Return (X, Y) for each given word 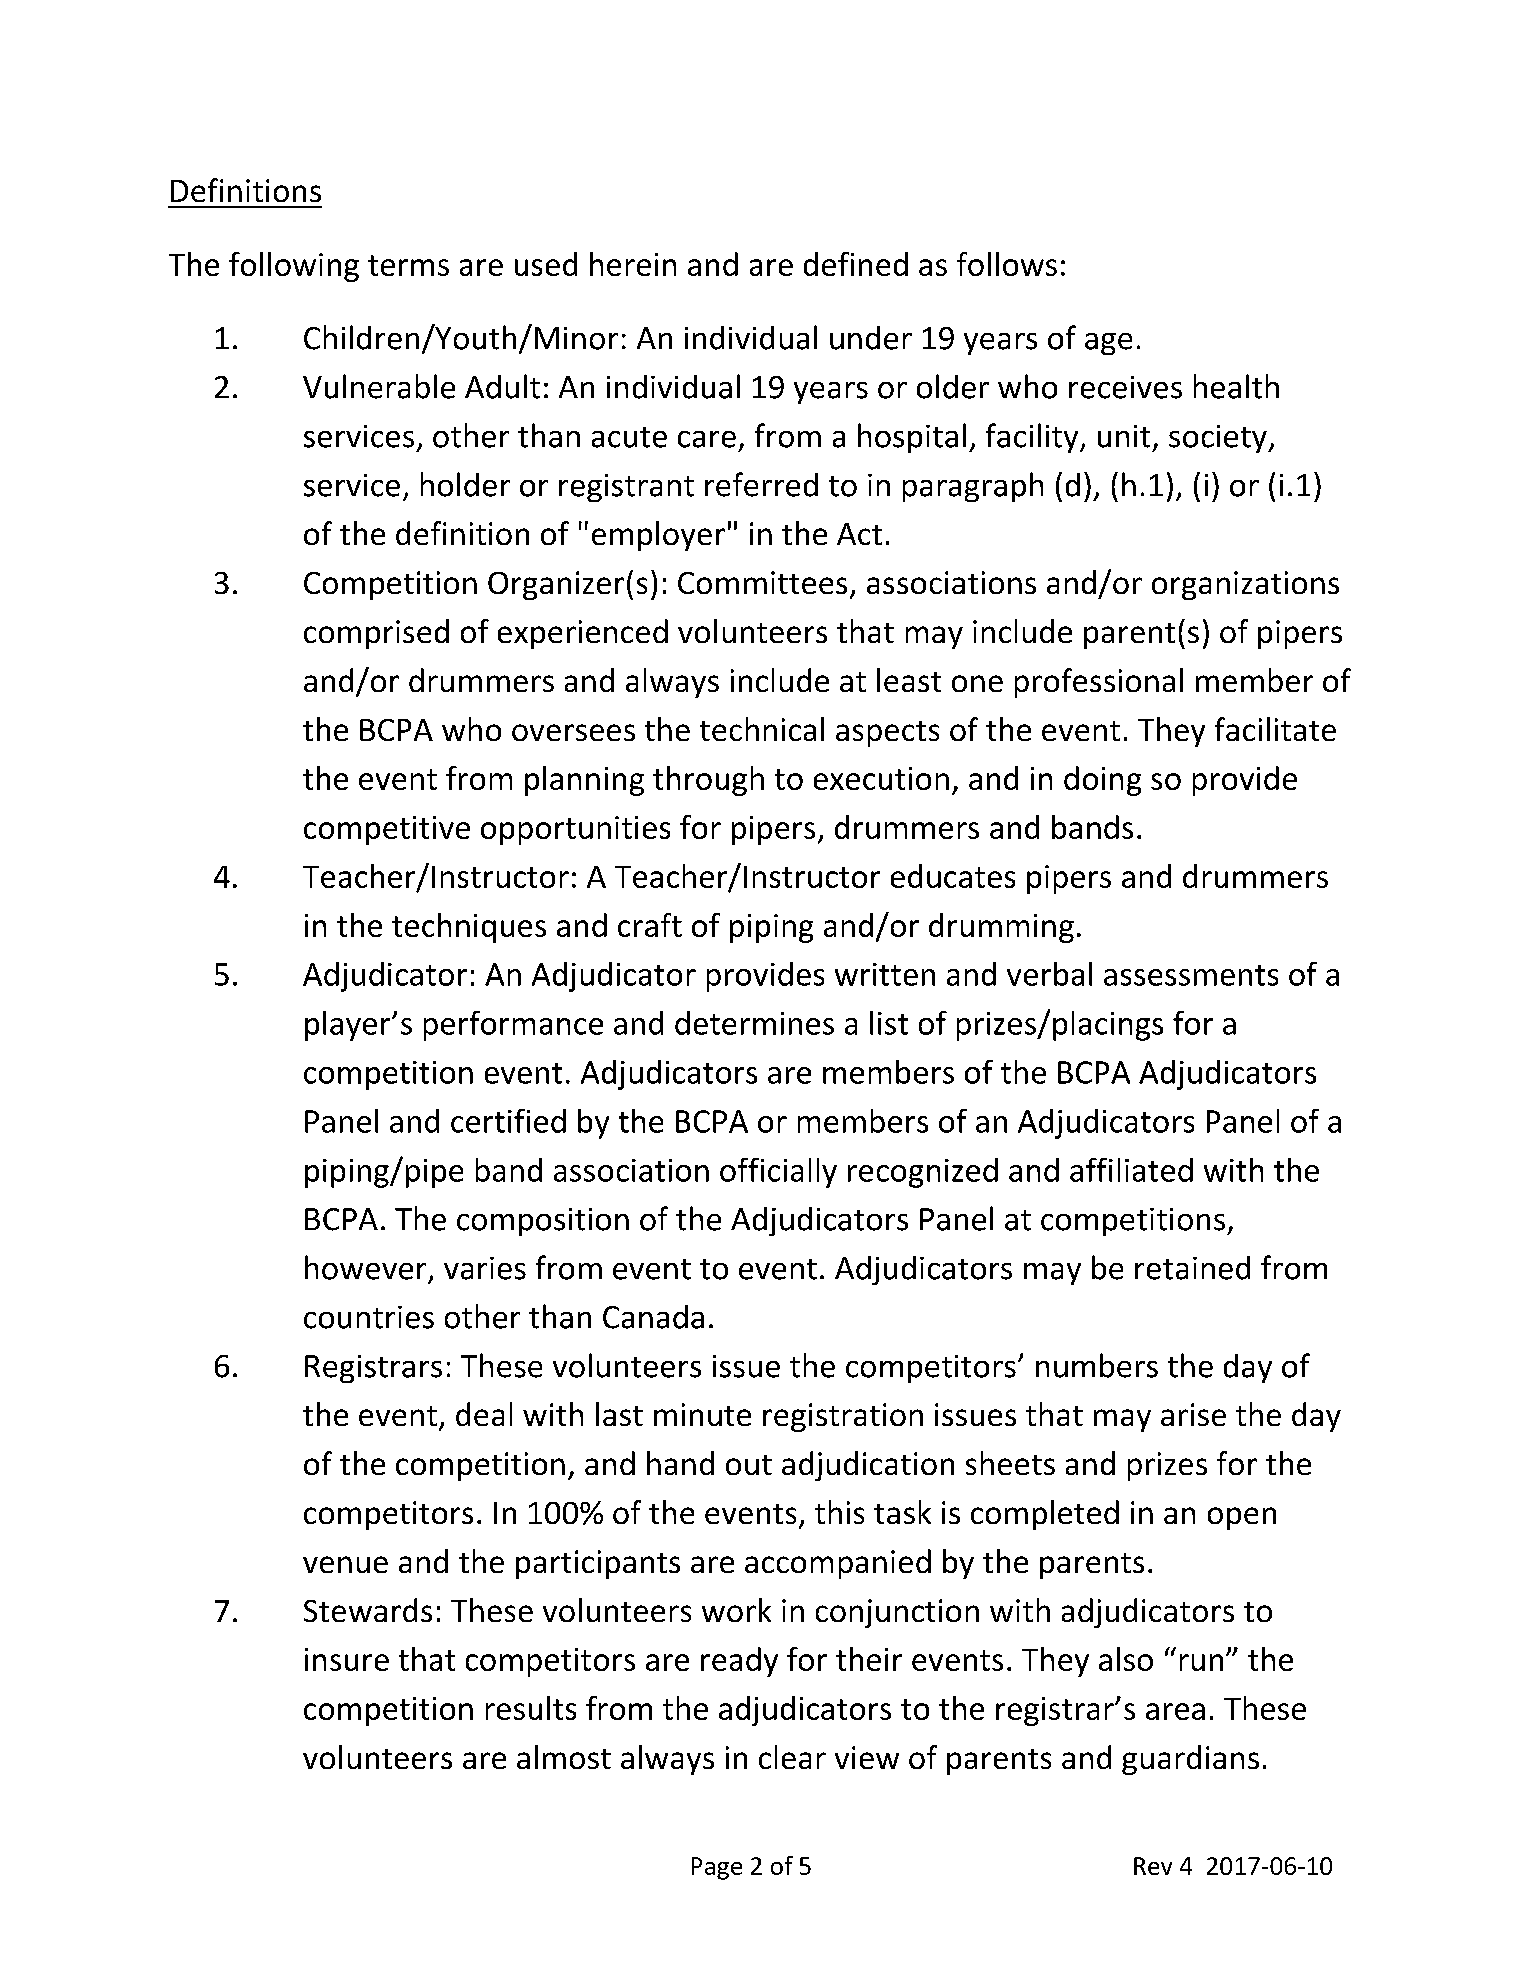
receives (1125, 387)
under (871, 338)
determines (754, 1023)
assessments (1191, 975)
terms (408, 265)
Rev (1153, 1866)
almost (564, 1757)
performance (513, 1026)
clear (792, 1757)
